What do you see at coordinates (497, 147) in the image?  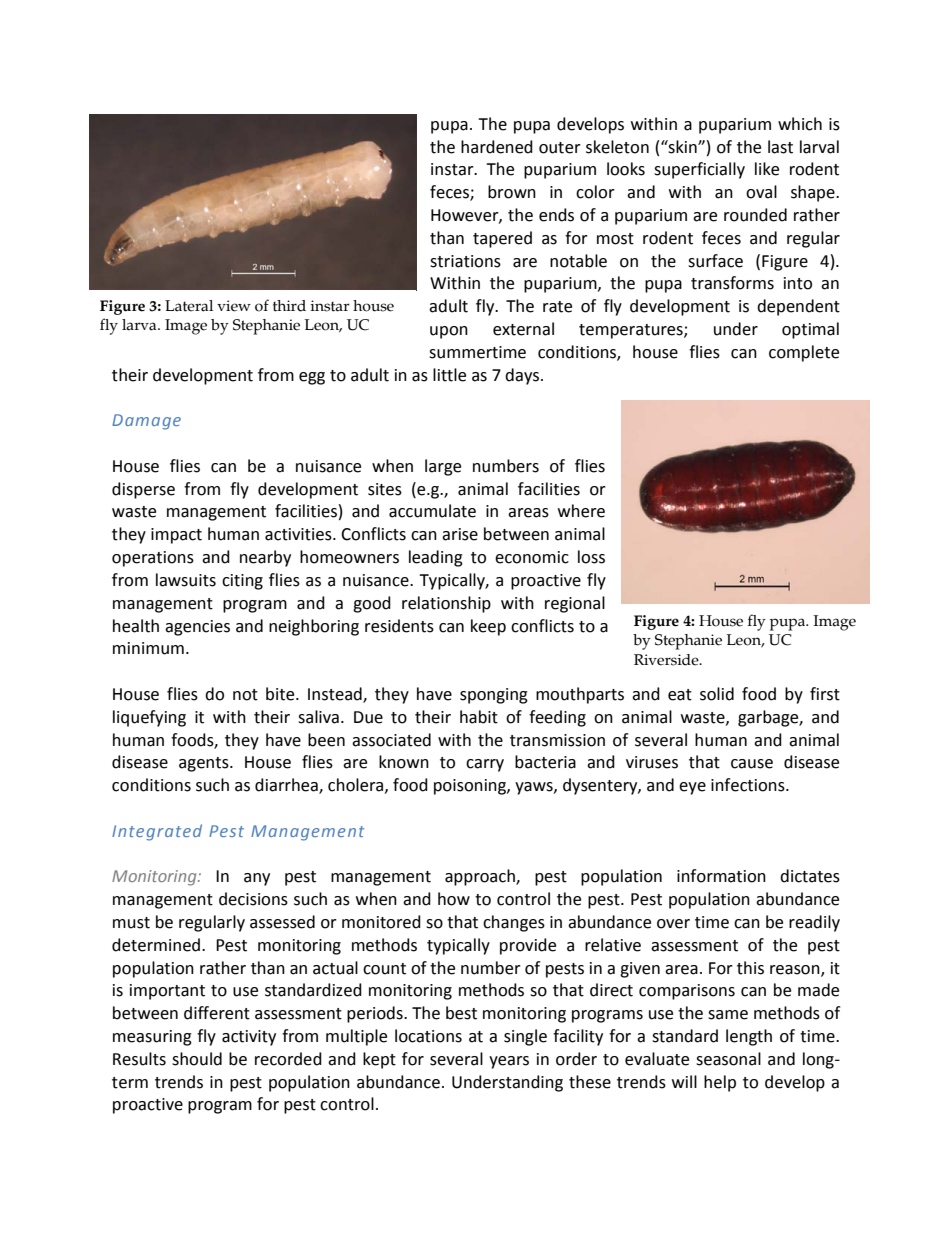 I see `hardened` at bounding box center [497, 147].
